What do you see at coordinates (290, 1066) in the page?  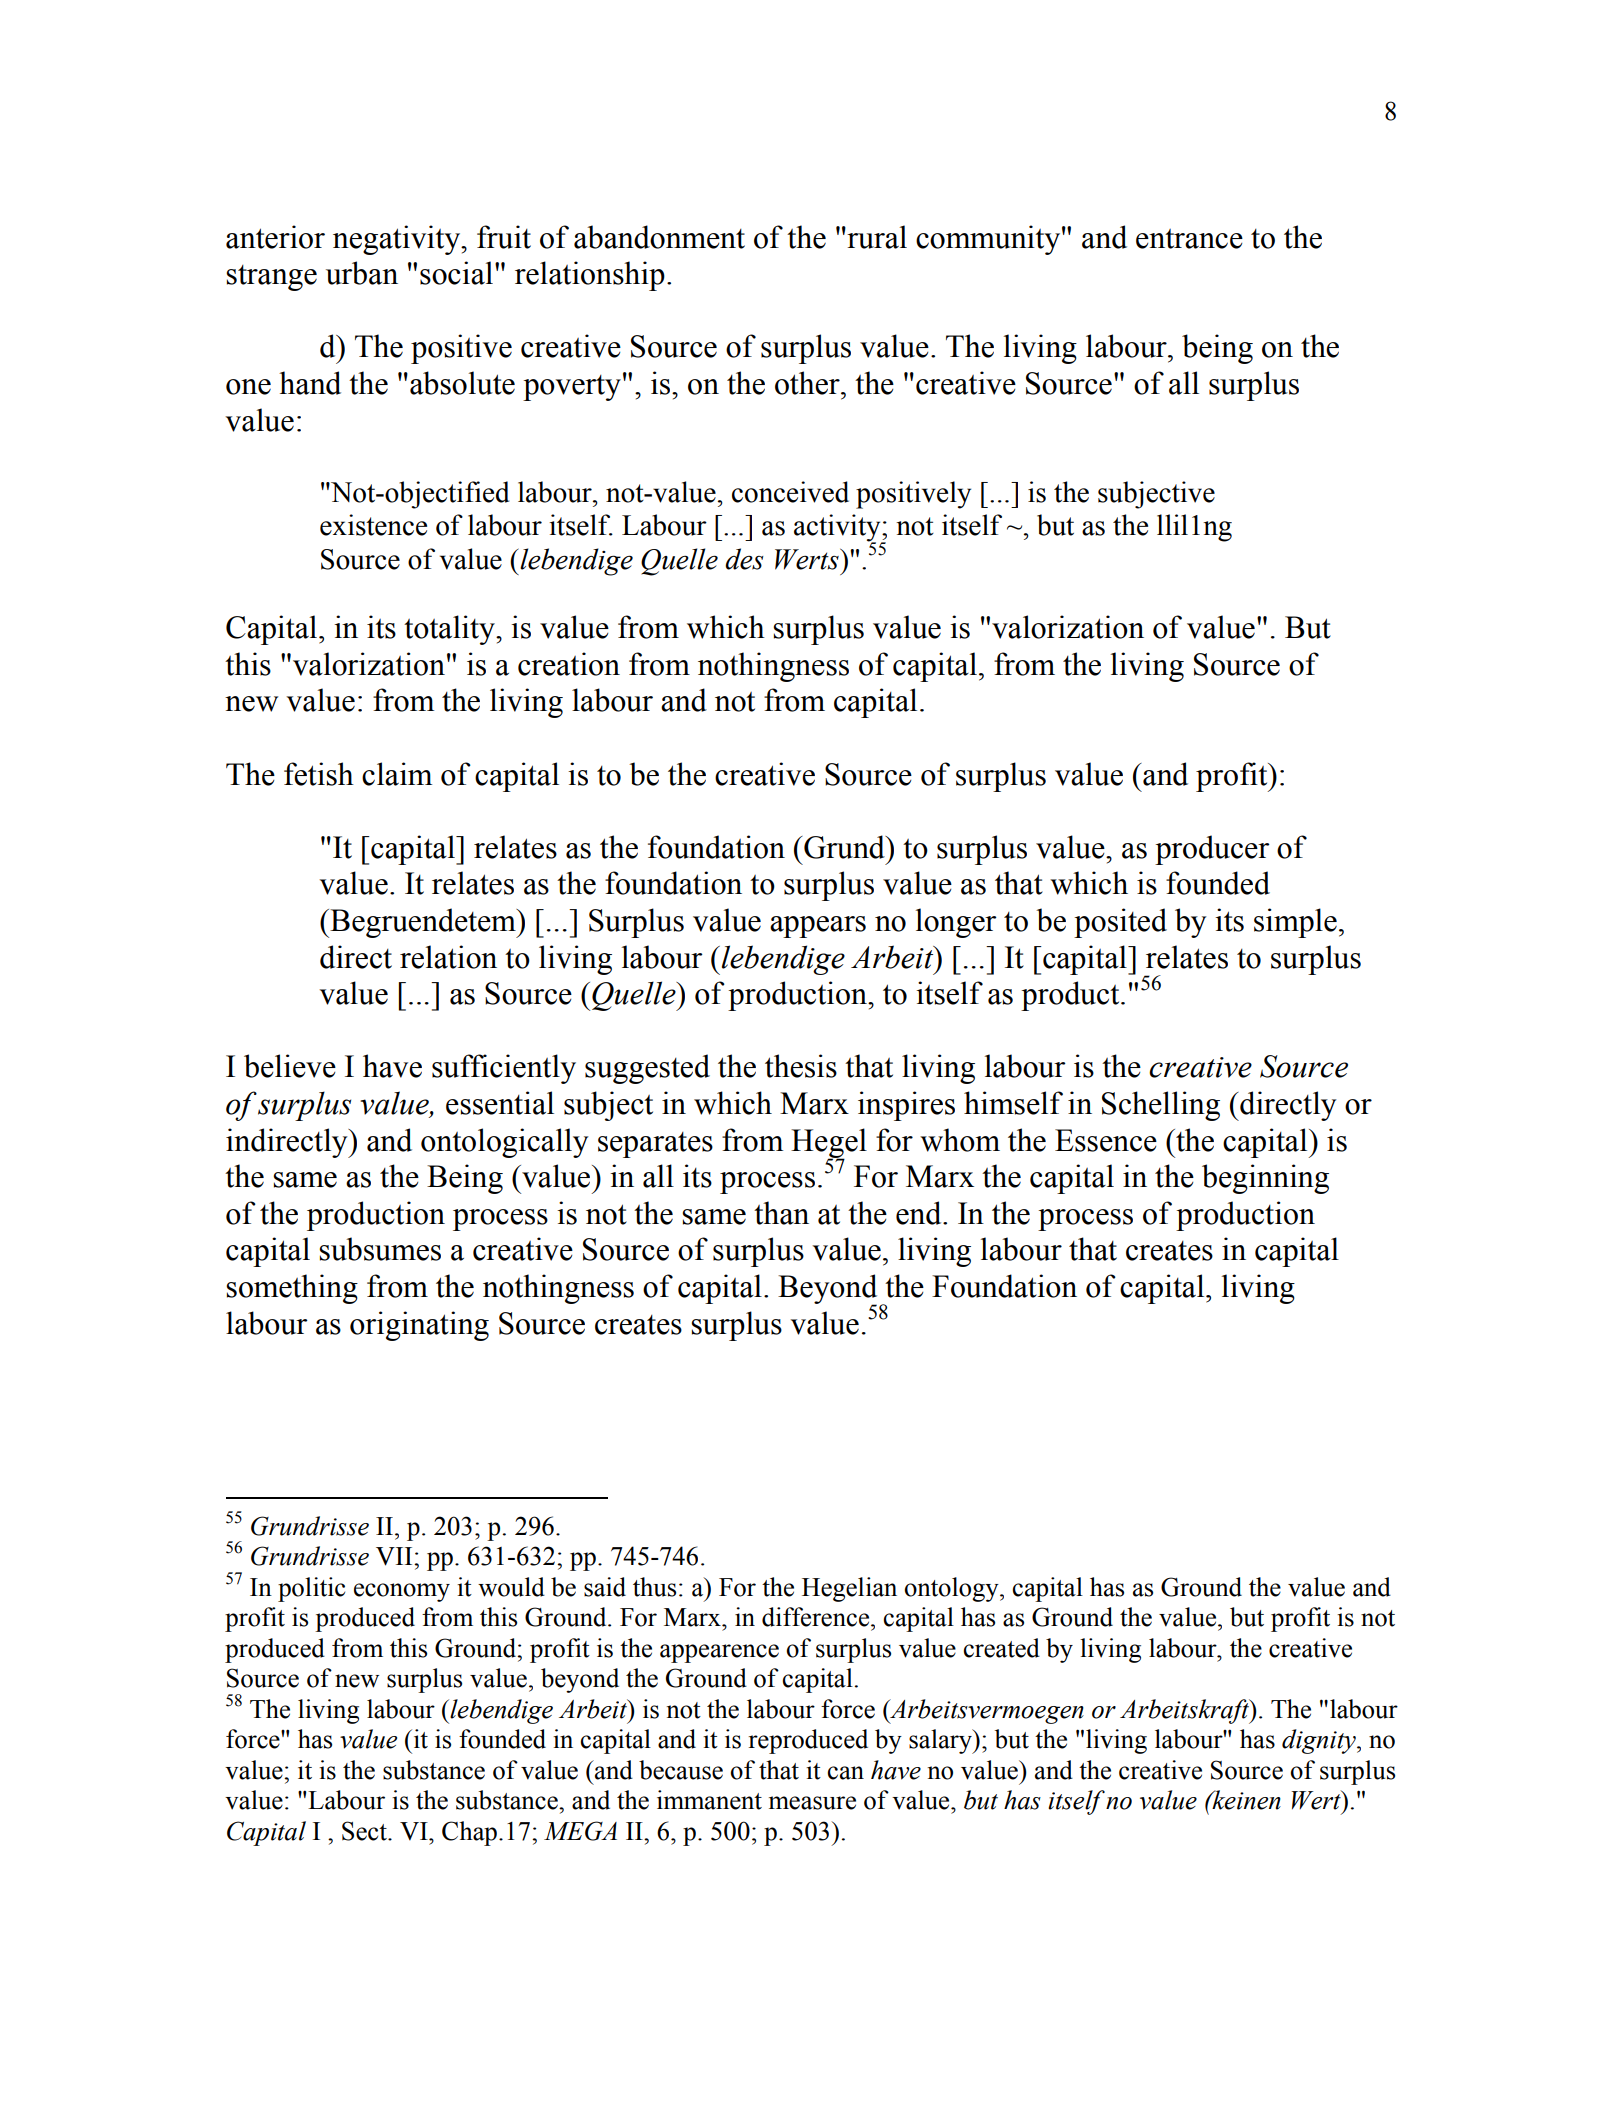 I see `believe` at bounding box center [290, 1066].
